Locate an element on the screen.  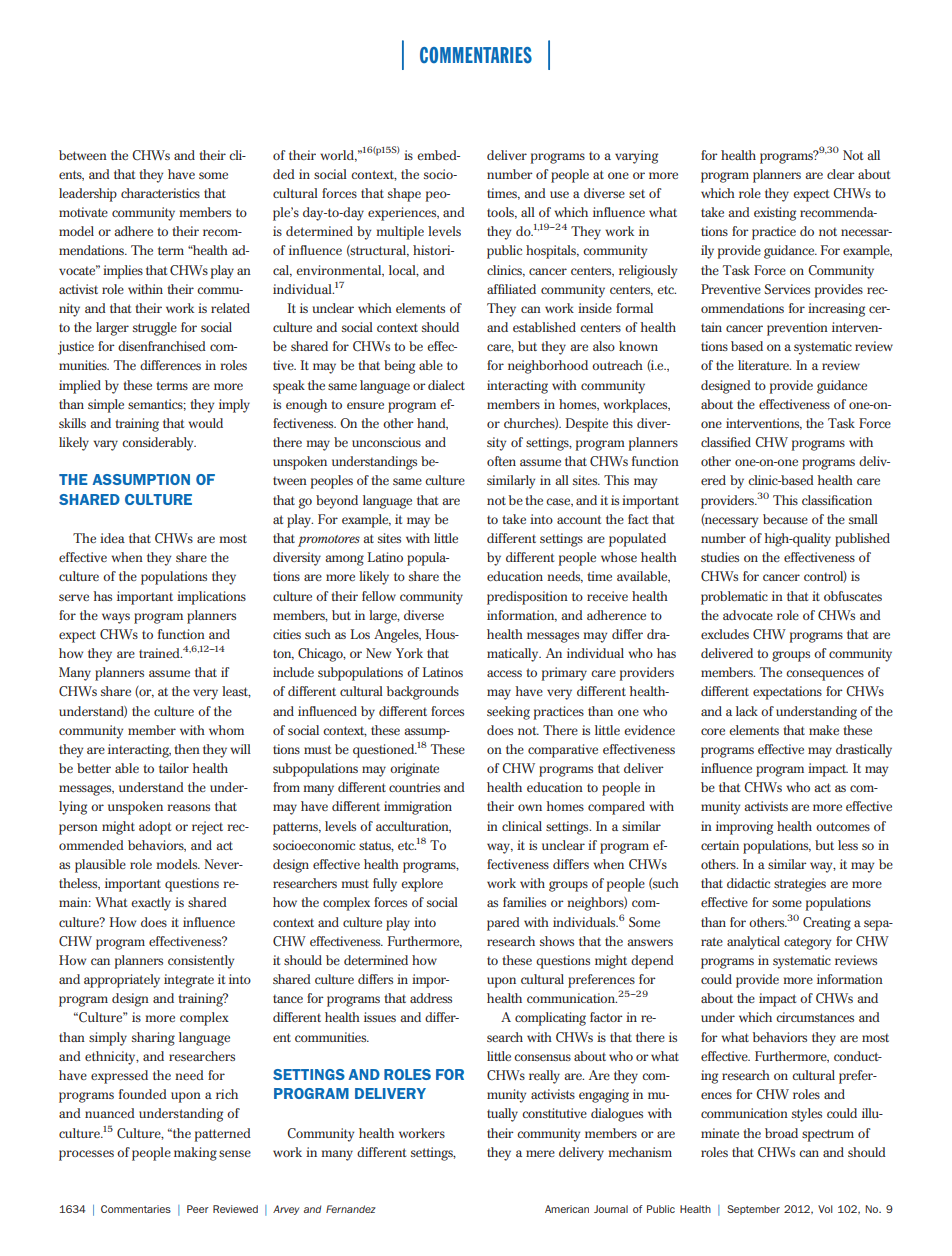
mere is located at coordinates (540, 1153).
